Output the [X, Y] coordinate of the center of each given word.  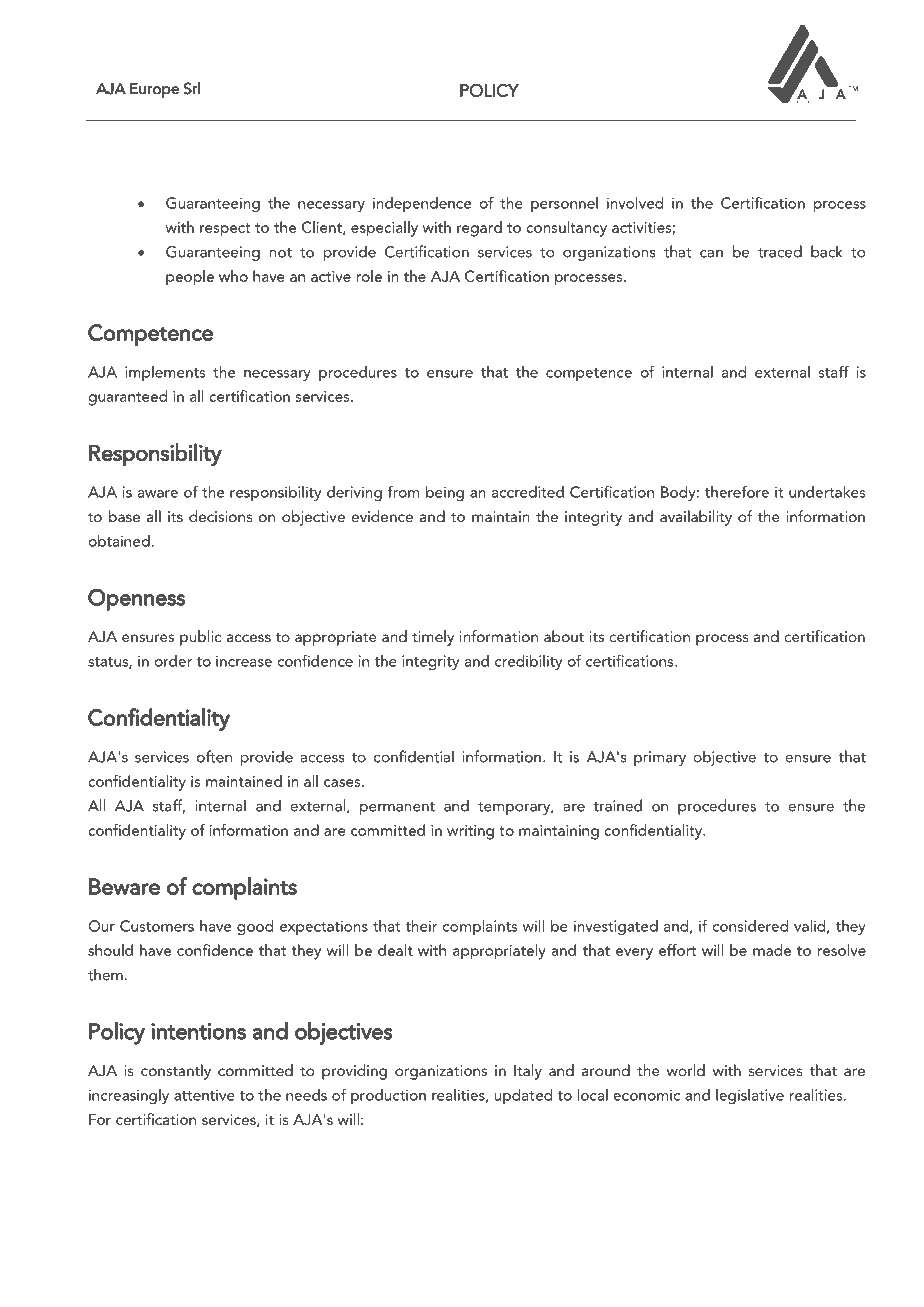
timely [433, 638]
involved [635, 203]
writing [470, 832]
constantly [176, 1072]
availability [696, 518]
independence [422, 204]
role [369, 276]
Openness [137, 600]
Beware [124, 886]
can [711, 254]
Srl [192, 88]
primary [660, 758]
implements [165, 373]
